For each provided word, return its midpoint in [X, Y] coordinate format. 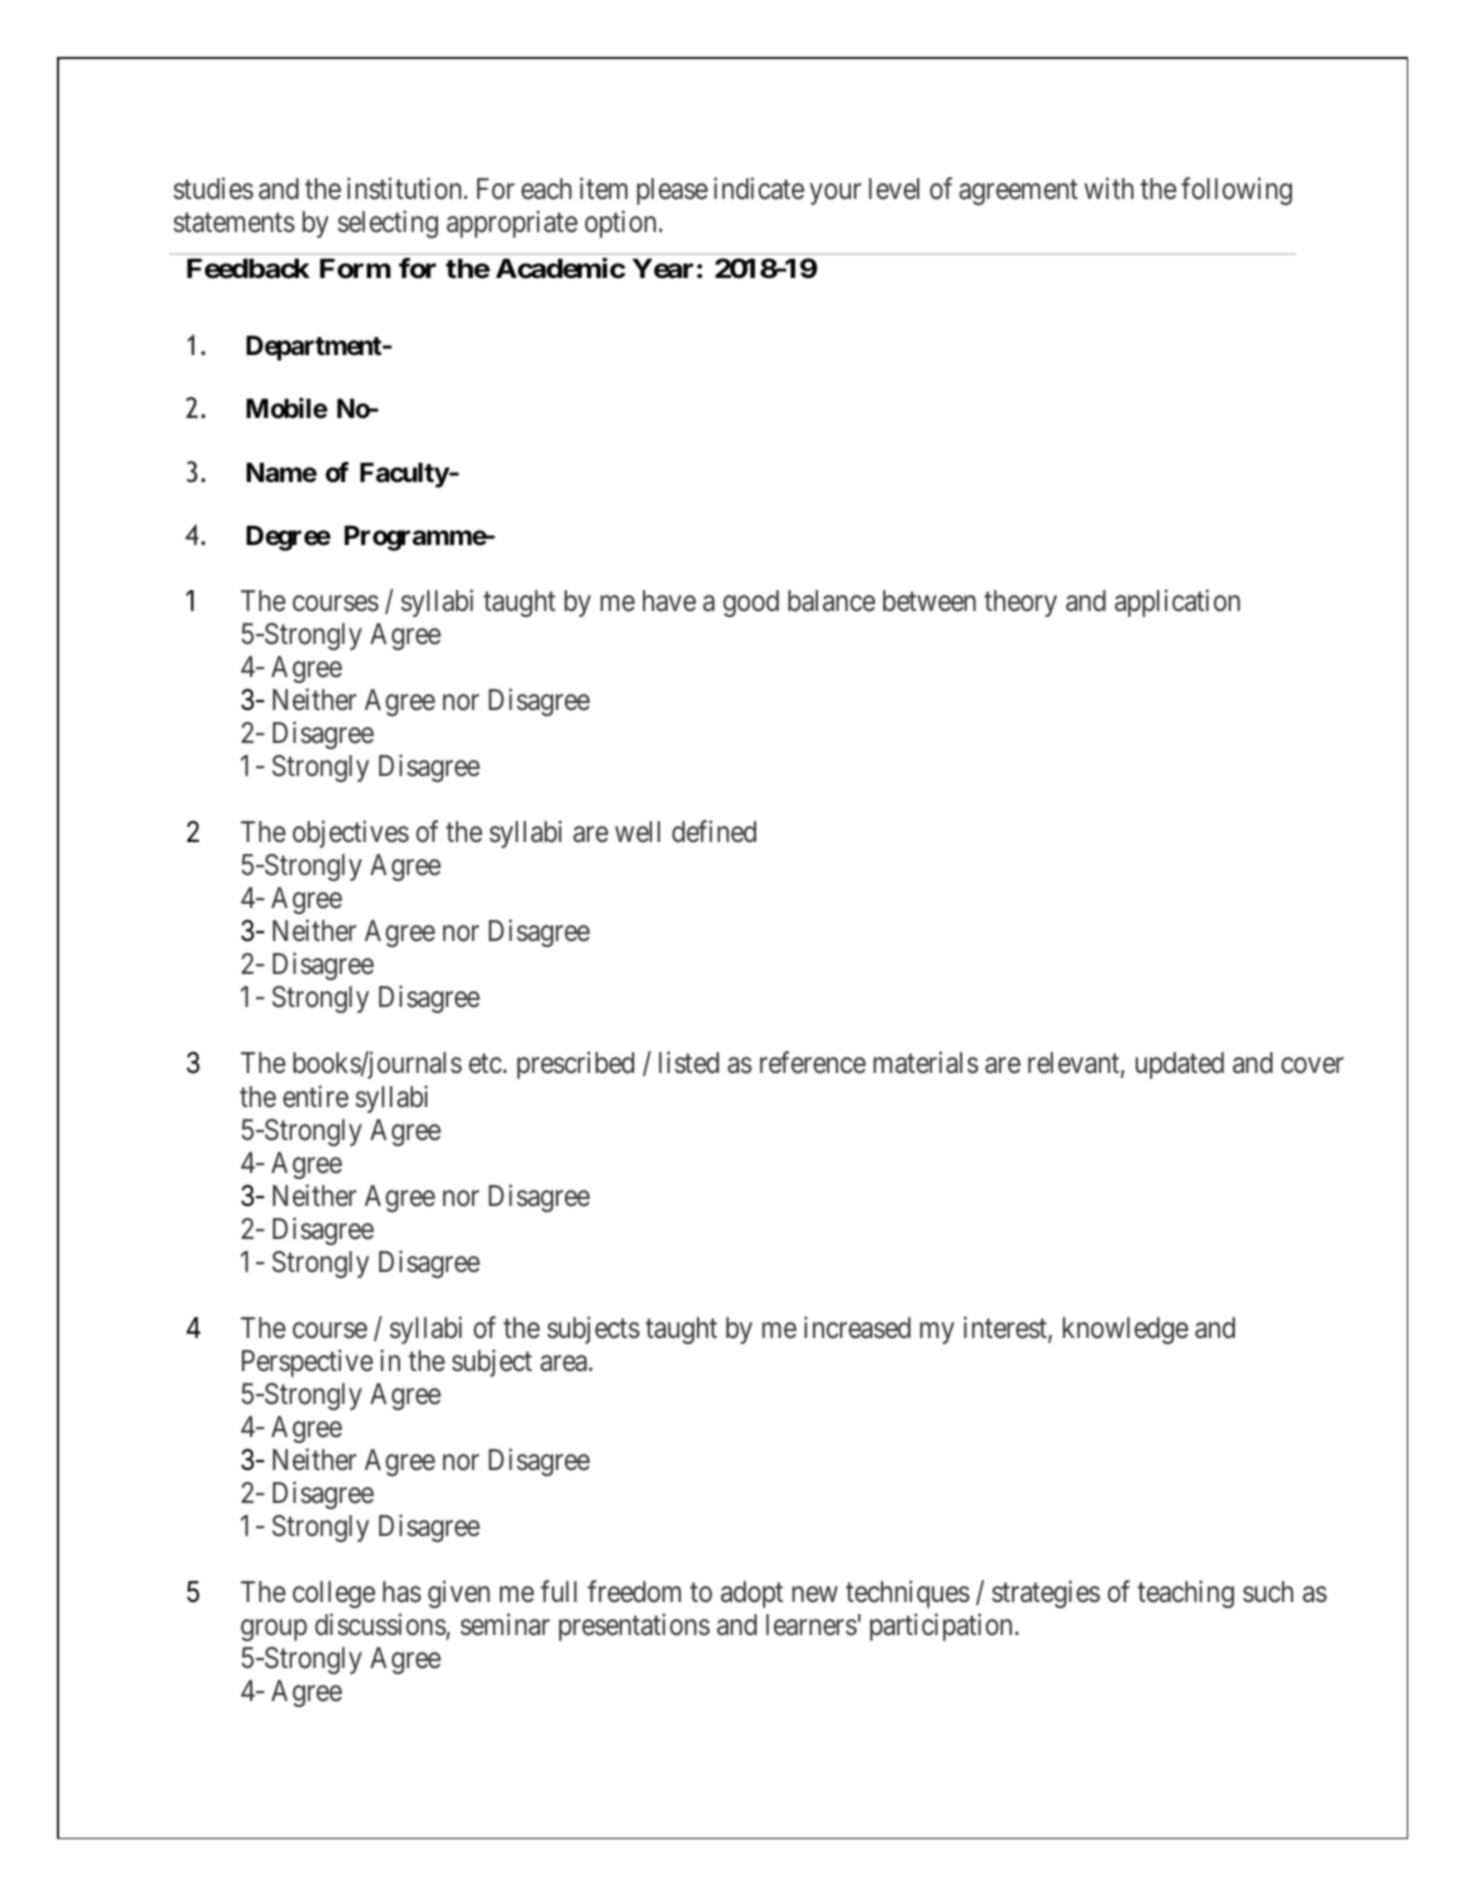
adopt [752, 1594]
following [1236, 191]
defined [714, 832]
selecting [388, 224]
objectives [351, 834]
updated [1179, 1065]
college [334, 1594]
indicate [759, 188]
